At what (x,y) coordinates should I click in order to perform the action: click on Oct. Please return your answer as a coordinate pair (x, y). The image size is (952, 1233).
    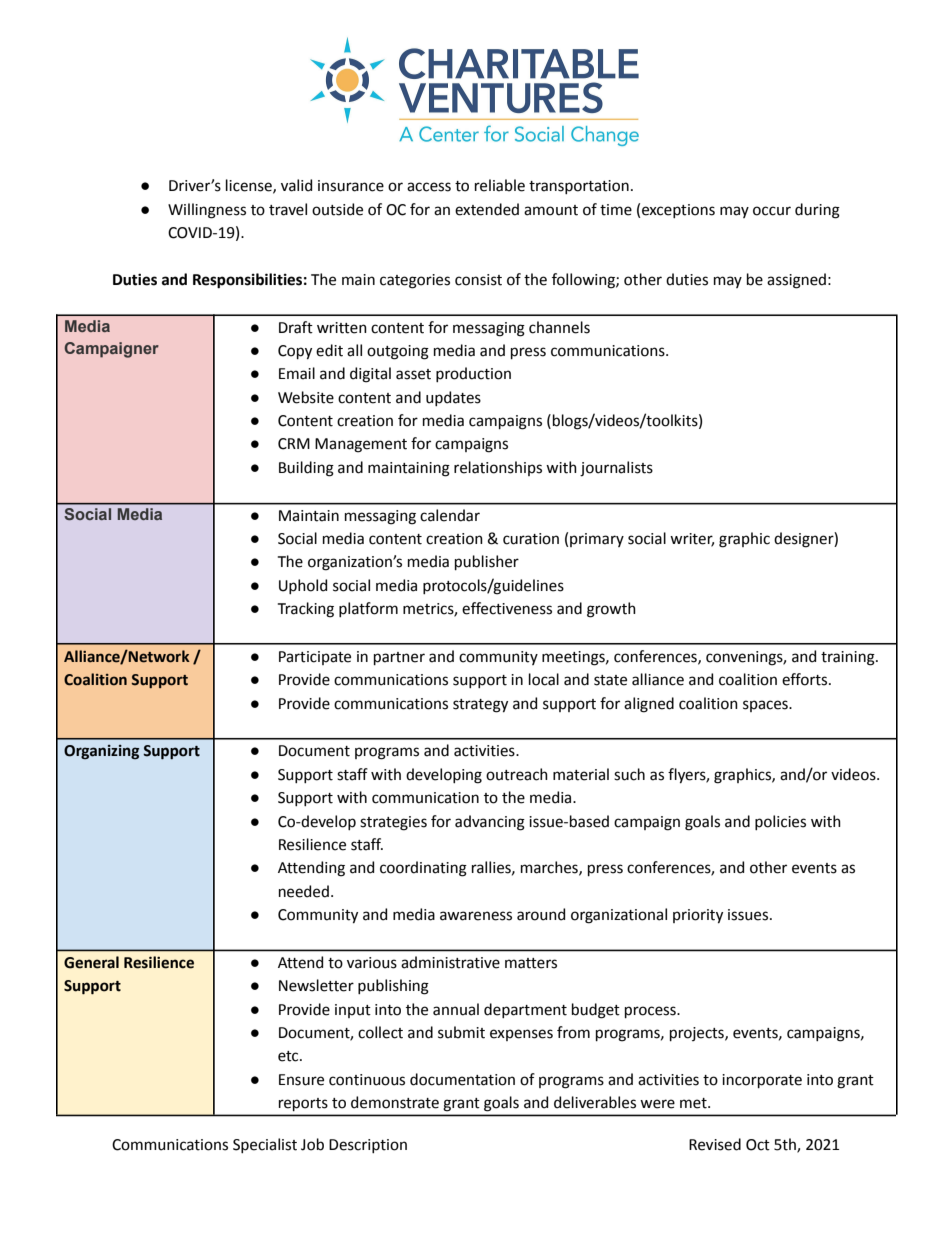
    Looking at the image, I should click on (758, 1145).
